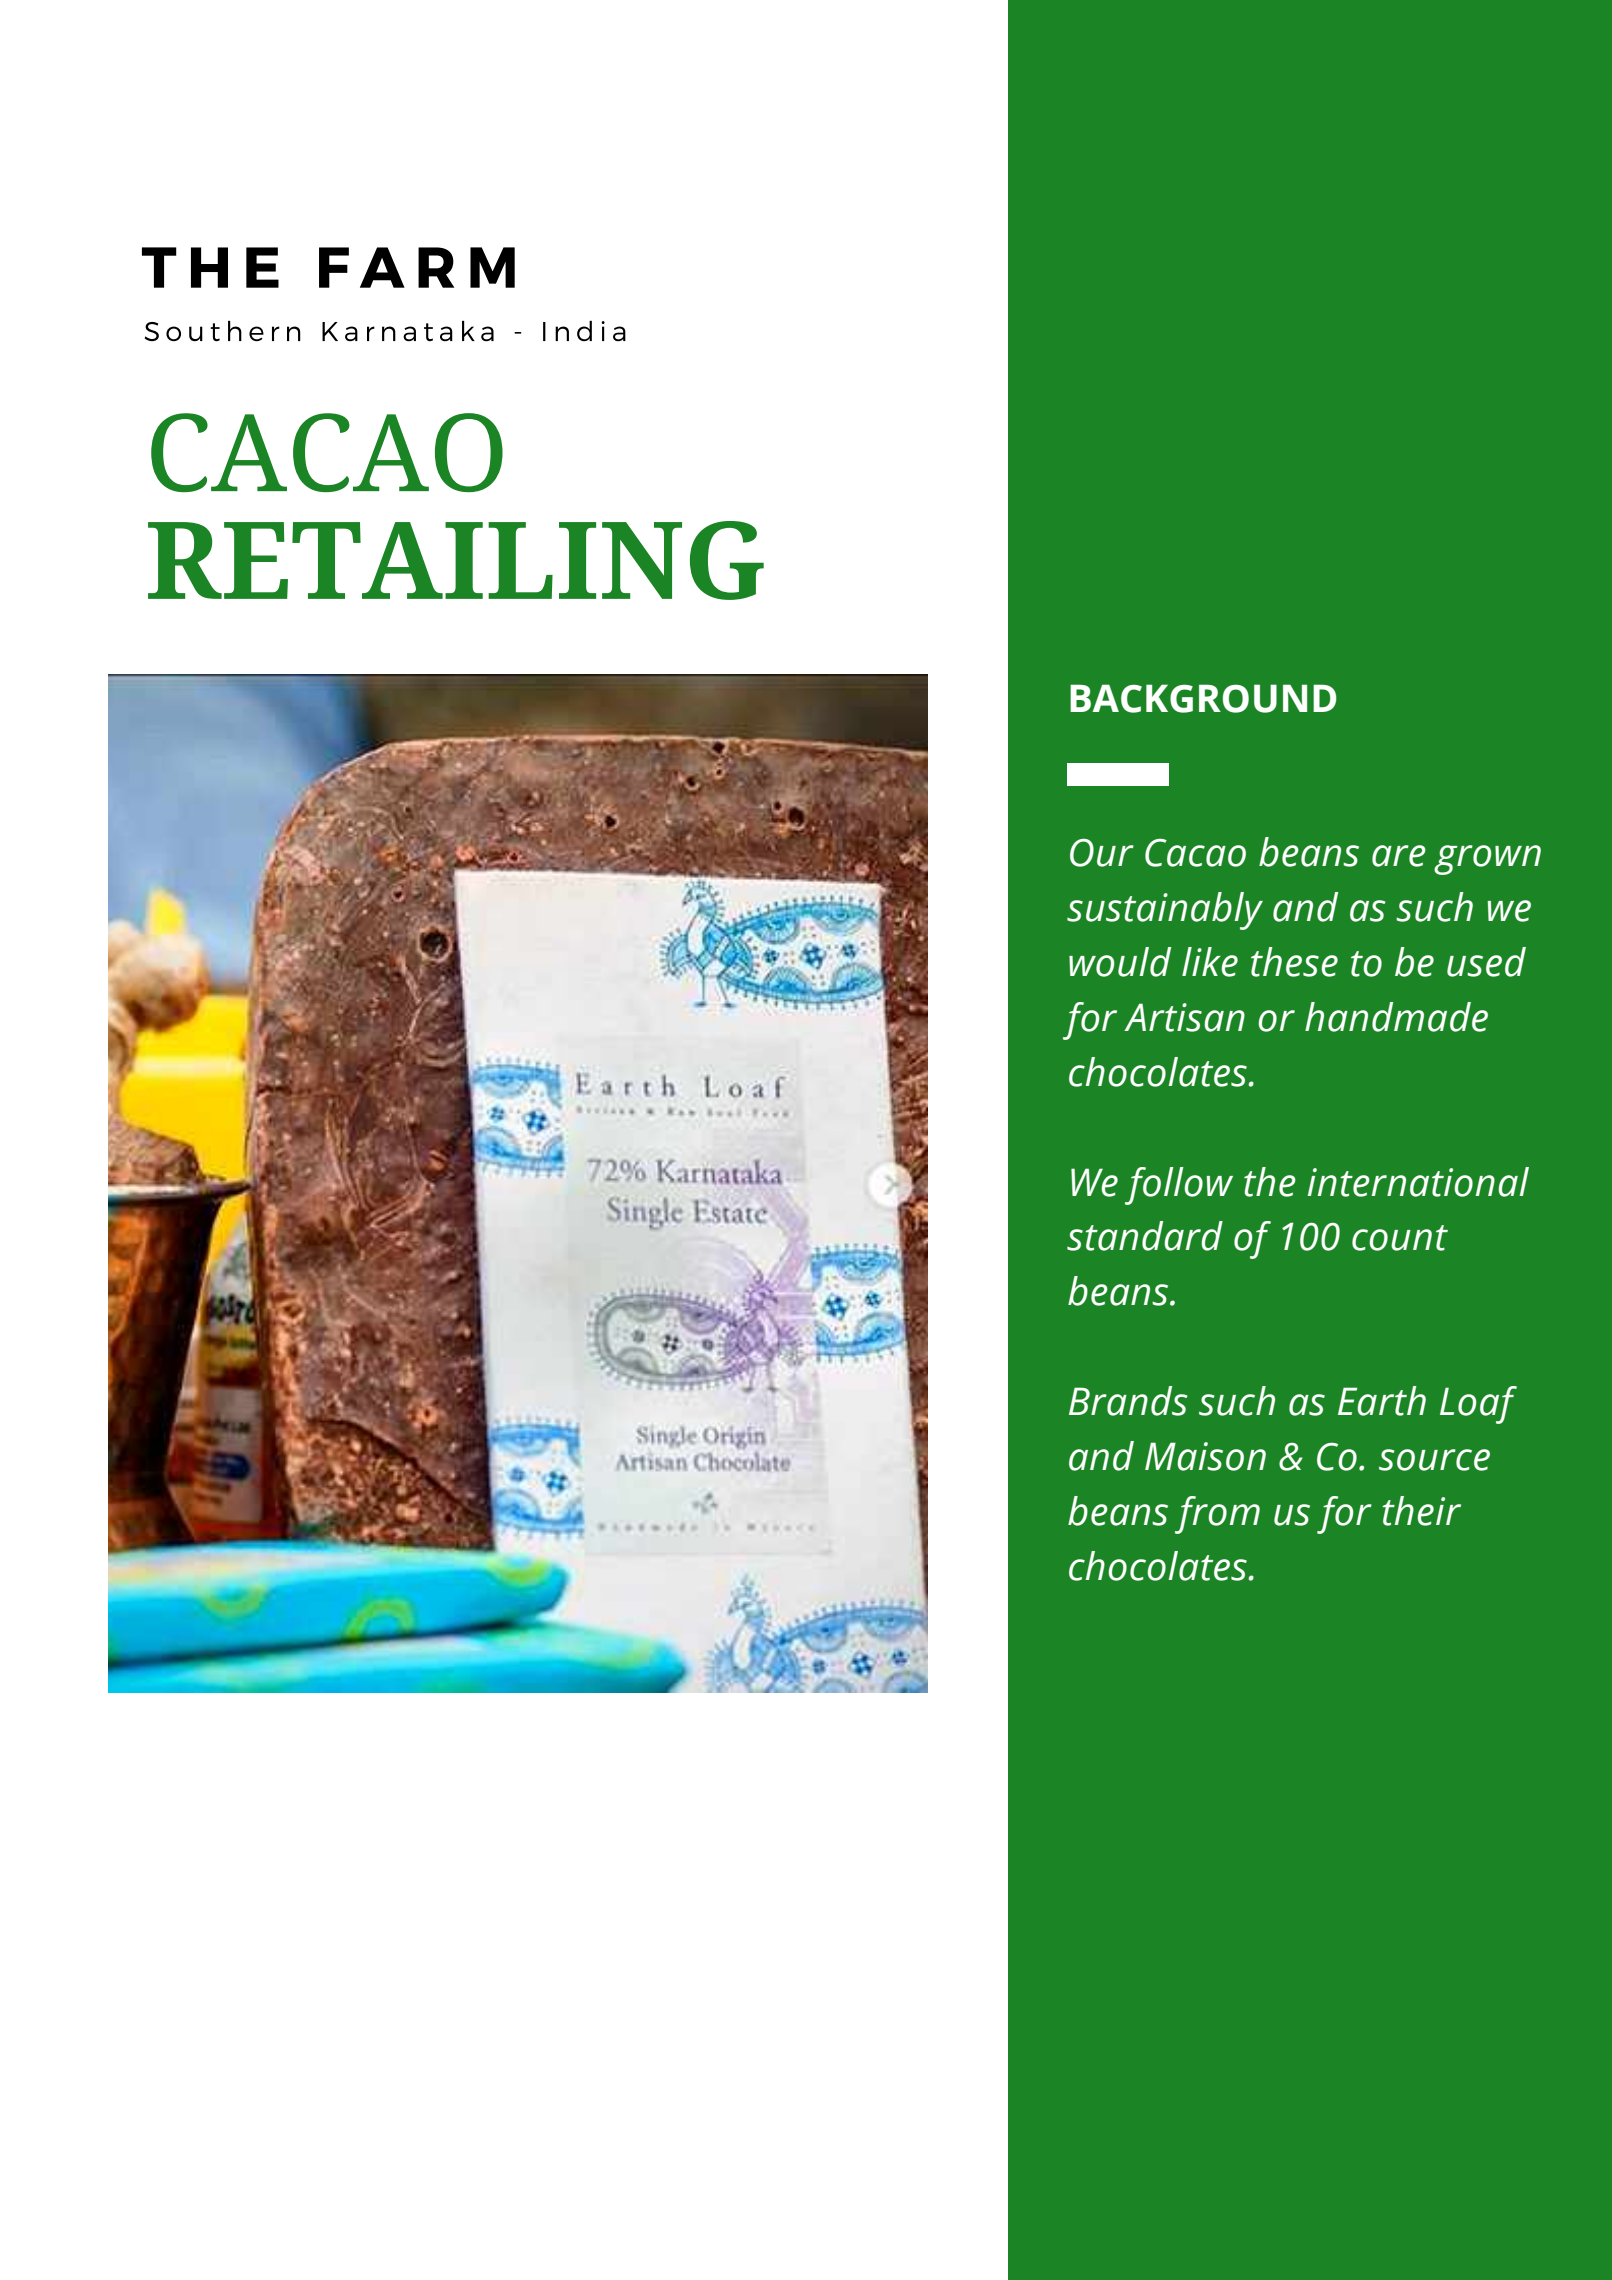 Image resolution: width=1612 pixels, height=2280 pixels. Describe the element at coordinates (1120, 962) in the document. I see `would` at that location.
